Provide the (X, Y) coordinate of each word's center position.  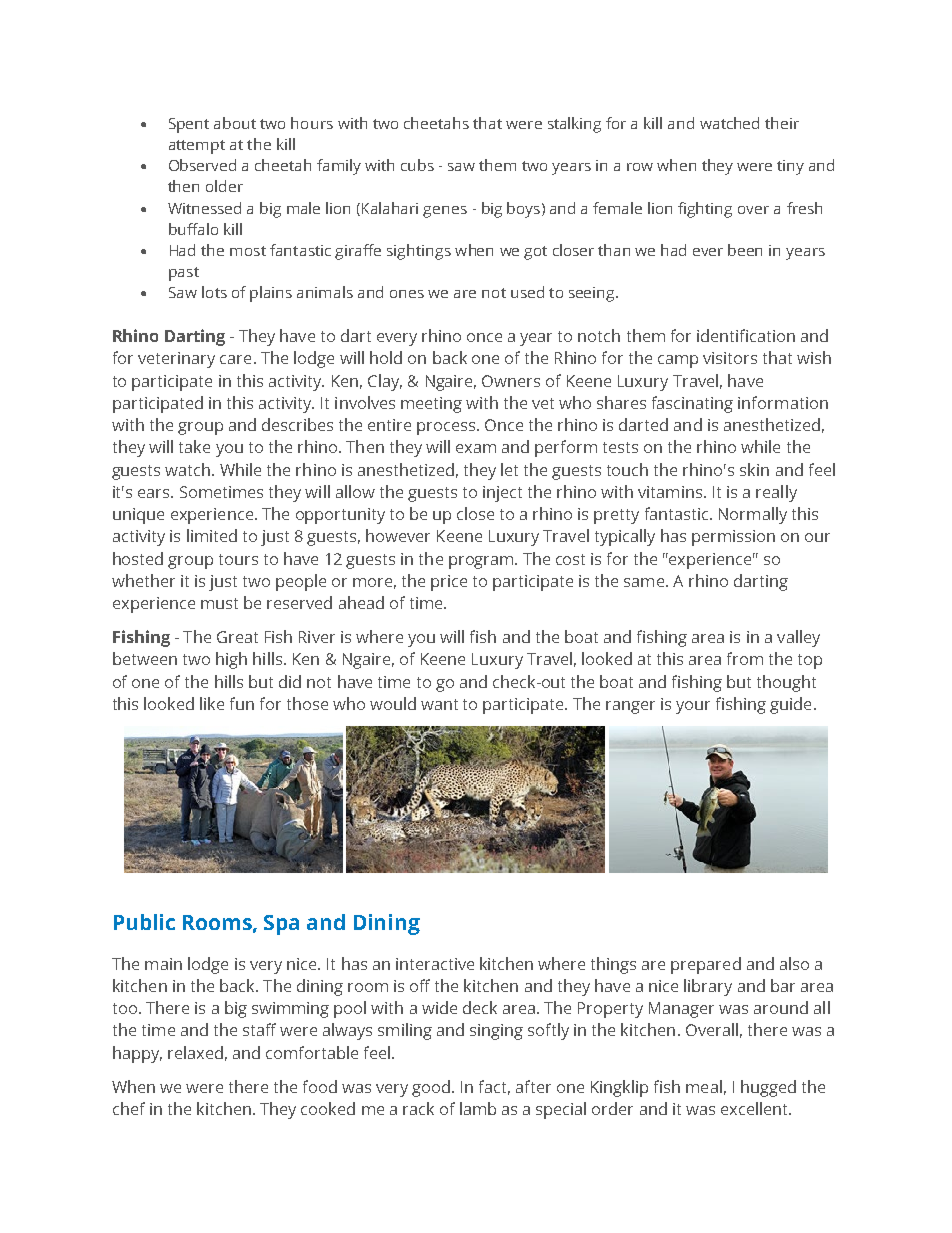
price (449, 583)
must (219, 603)
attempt (197, 147)
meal (704, 1086)
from (745, 658)
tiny (790, 167)
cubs (417, 165)
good (432, 1088)
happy (137, 1054)
